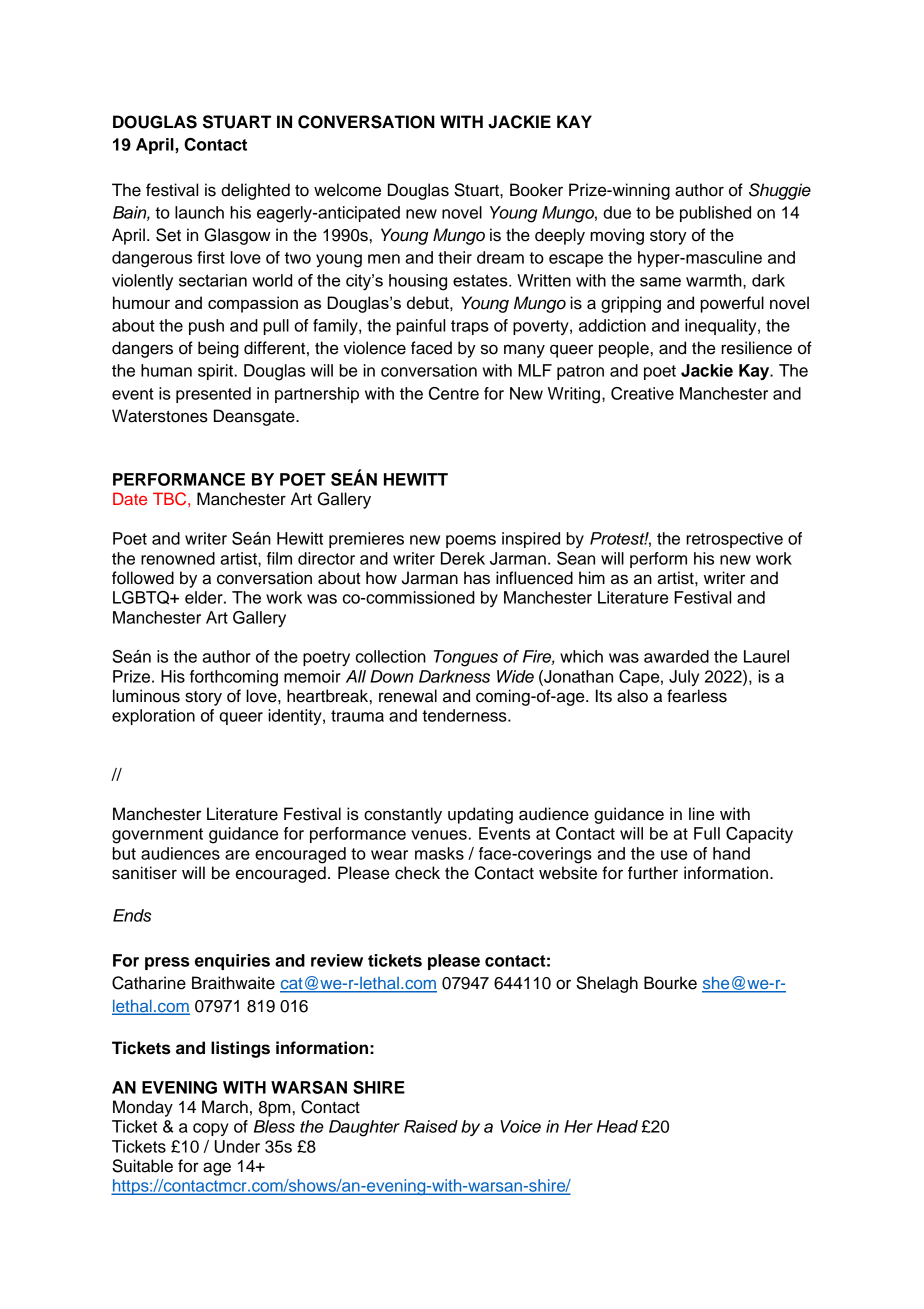 The image size is (924, 1309). I want to click on copy, so click(211, 1129).
